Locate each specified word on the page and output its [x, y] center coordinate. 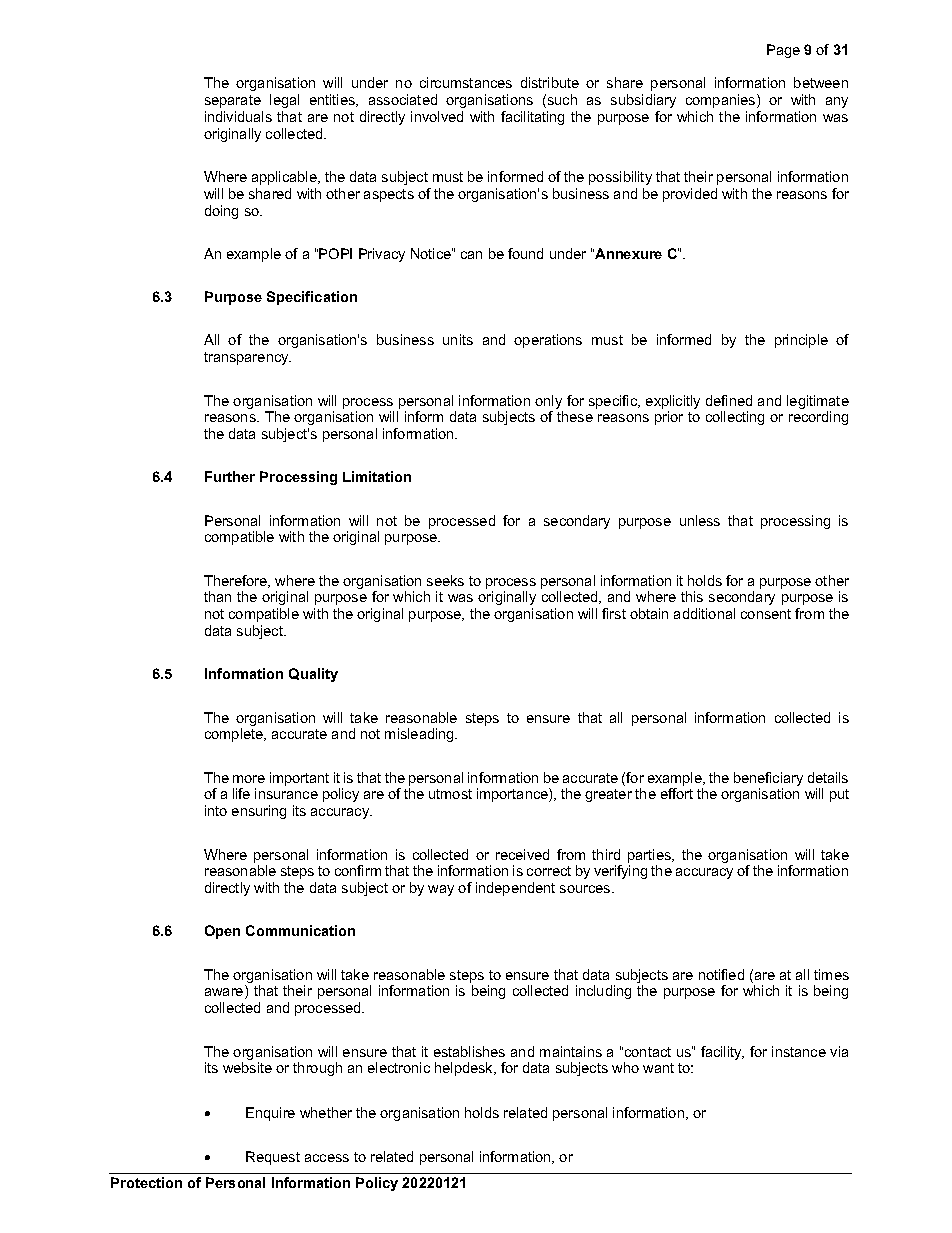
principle [801, 341]
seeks [445, 580]
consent [766, 614]
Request [273, 1158]
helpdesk [465, 1069]
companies [722, 101]
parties [650, 856]
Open [222, 932]
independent [515, 889]
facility [722, 1053]
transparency [247, 358]
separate [233, 101]
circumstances [466, 82]
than [217, 596]
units [458, 339]
